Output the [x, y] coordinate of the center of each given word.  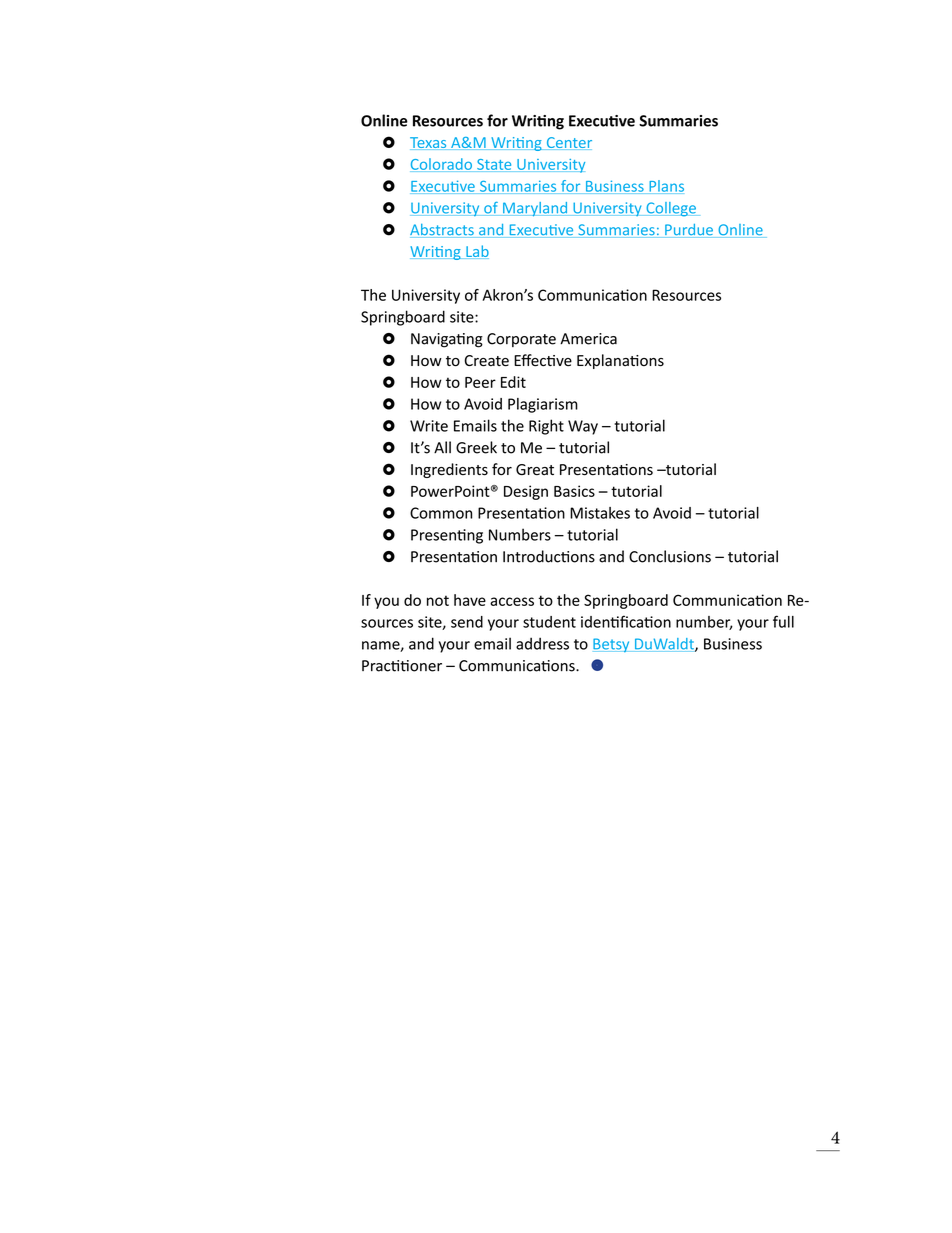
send [467, 622]
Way [583, 427]
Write [429, 426]
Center [568, 143]
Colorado [442, 165]
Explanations [620, 361]
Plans [665, 187]
